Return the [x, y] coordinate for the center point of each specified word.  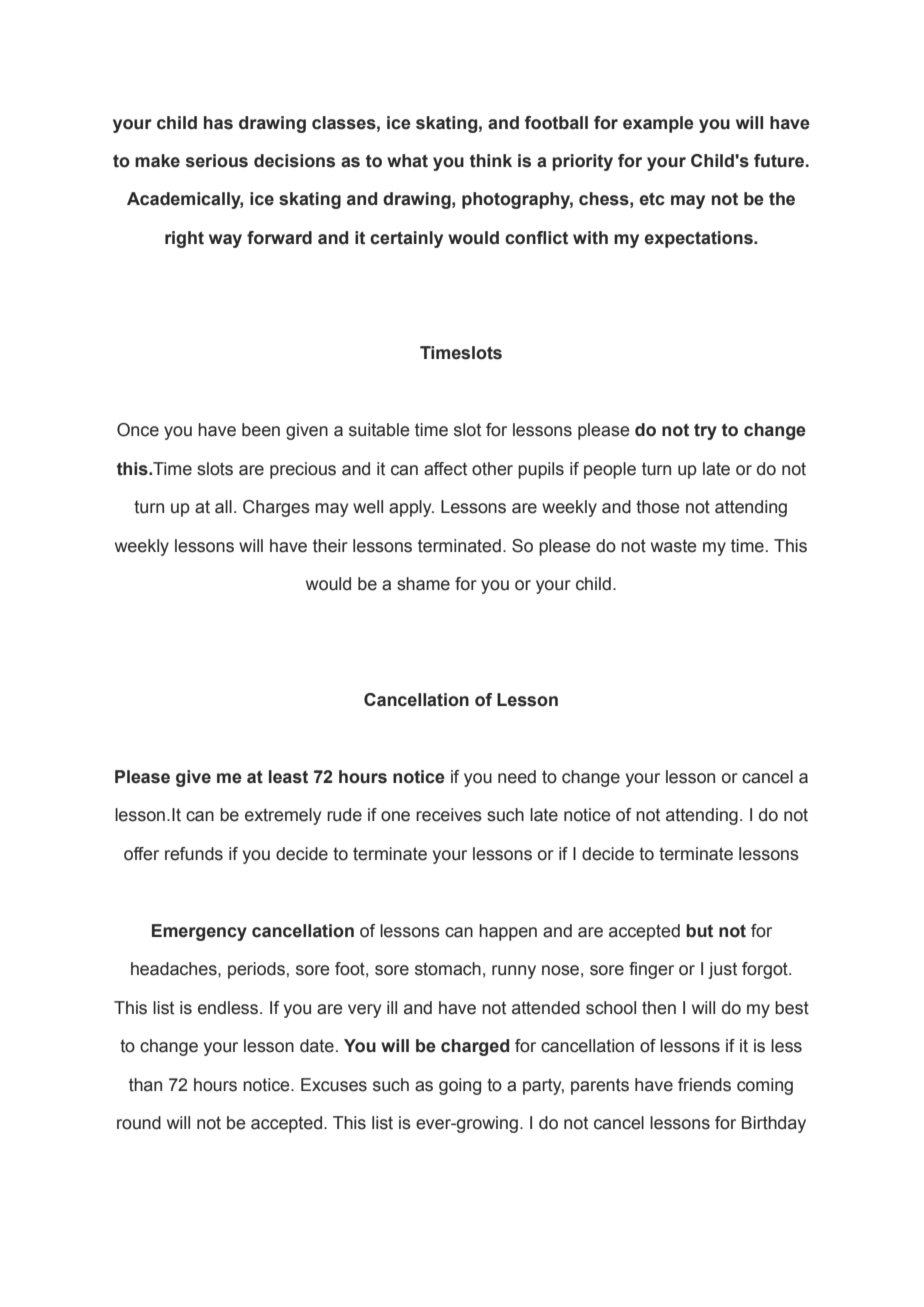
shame [423, 584]
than [145, 1085]
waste [674, 546]
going [460, 1086]
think [491, 161]
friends [704, 1085]
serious [217, 161]
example [658, 124]
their [330, 546]
